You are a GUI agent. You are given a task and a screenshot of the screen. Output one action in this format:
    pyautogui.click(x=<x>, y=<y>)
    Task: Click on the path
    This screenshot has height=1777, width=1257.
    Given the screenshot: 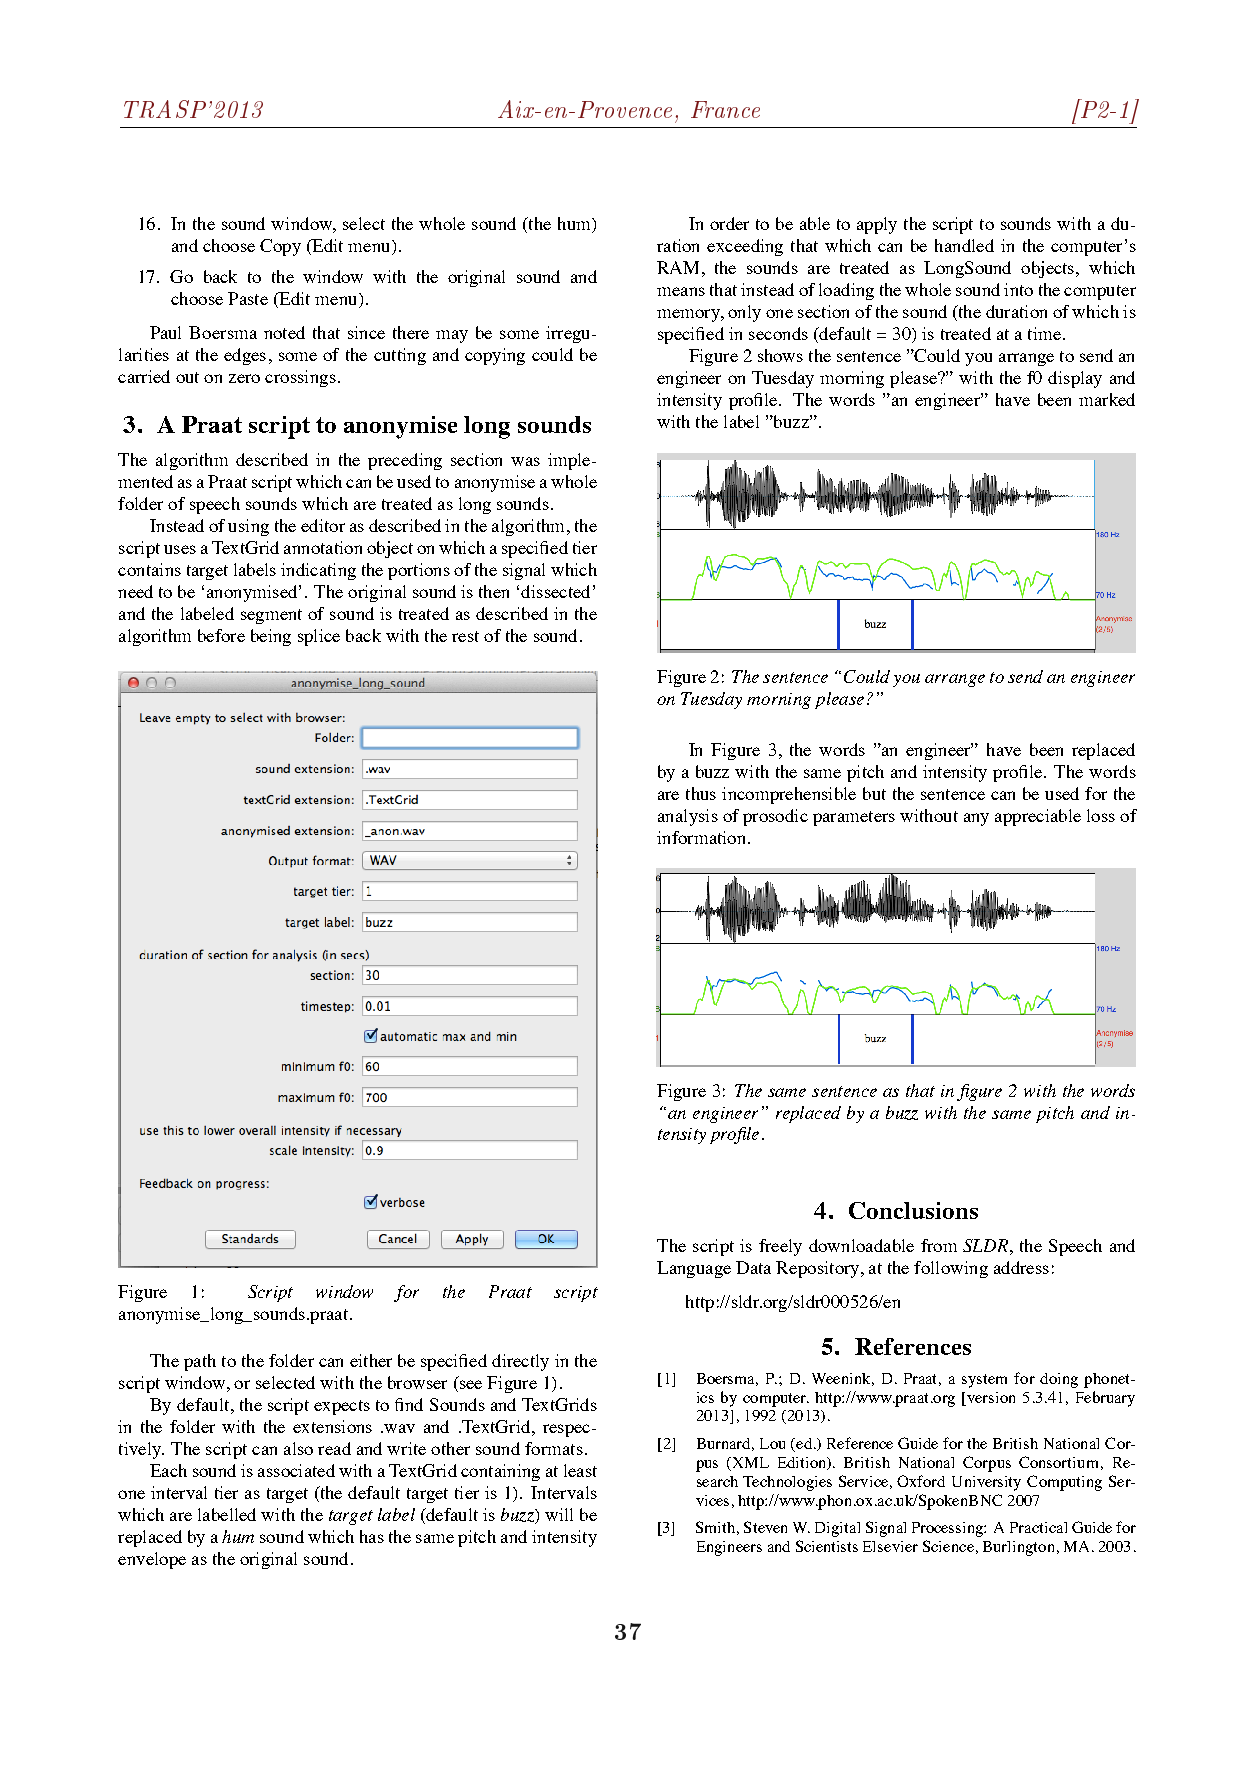 What is the action you would take?
    pyautogui.click(x=200, y=1362)
